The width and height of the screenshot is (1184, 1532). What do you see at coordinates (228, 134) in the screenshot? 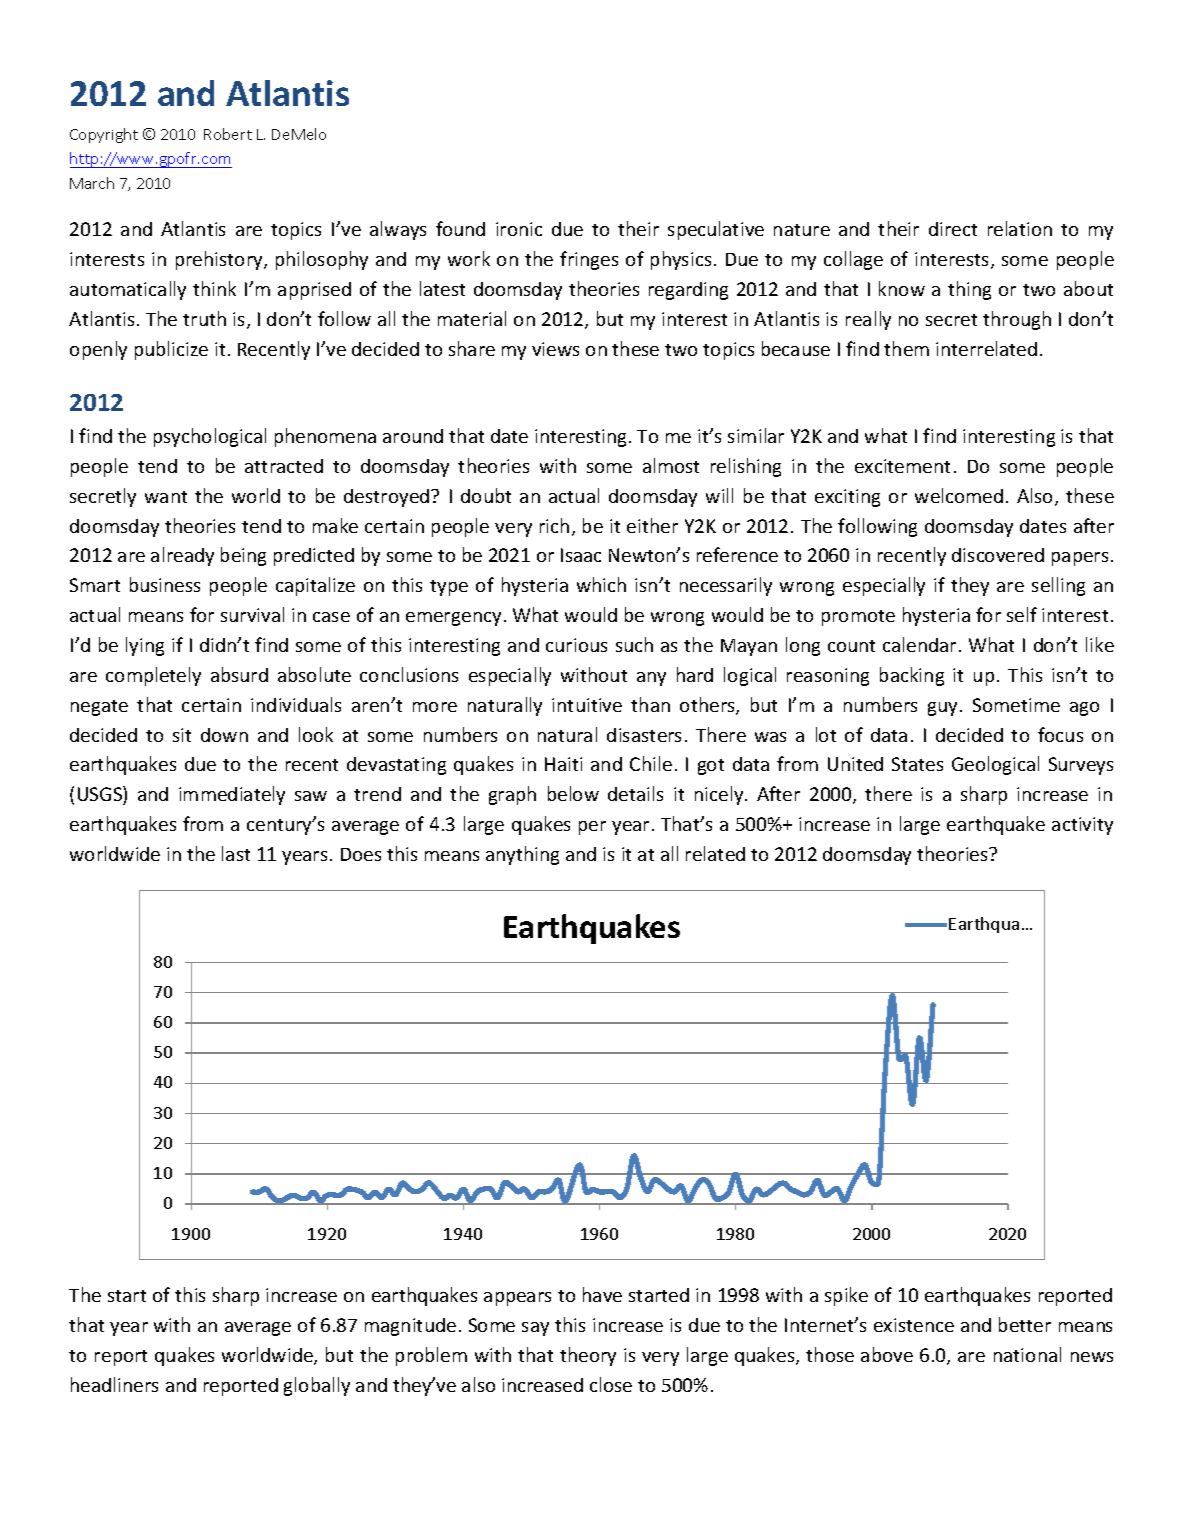
I see `Robert` at bounding box center [228, 134].
